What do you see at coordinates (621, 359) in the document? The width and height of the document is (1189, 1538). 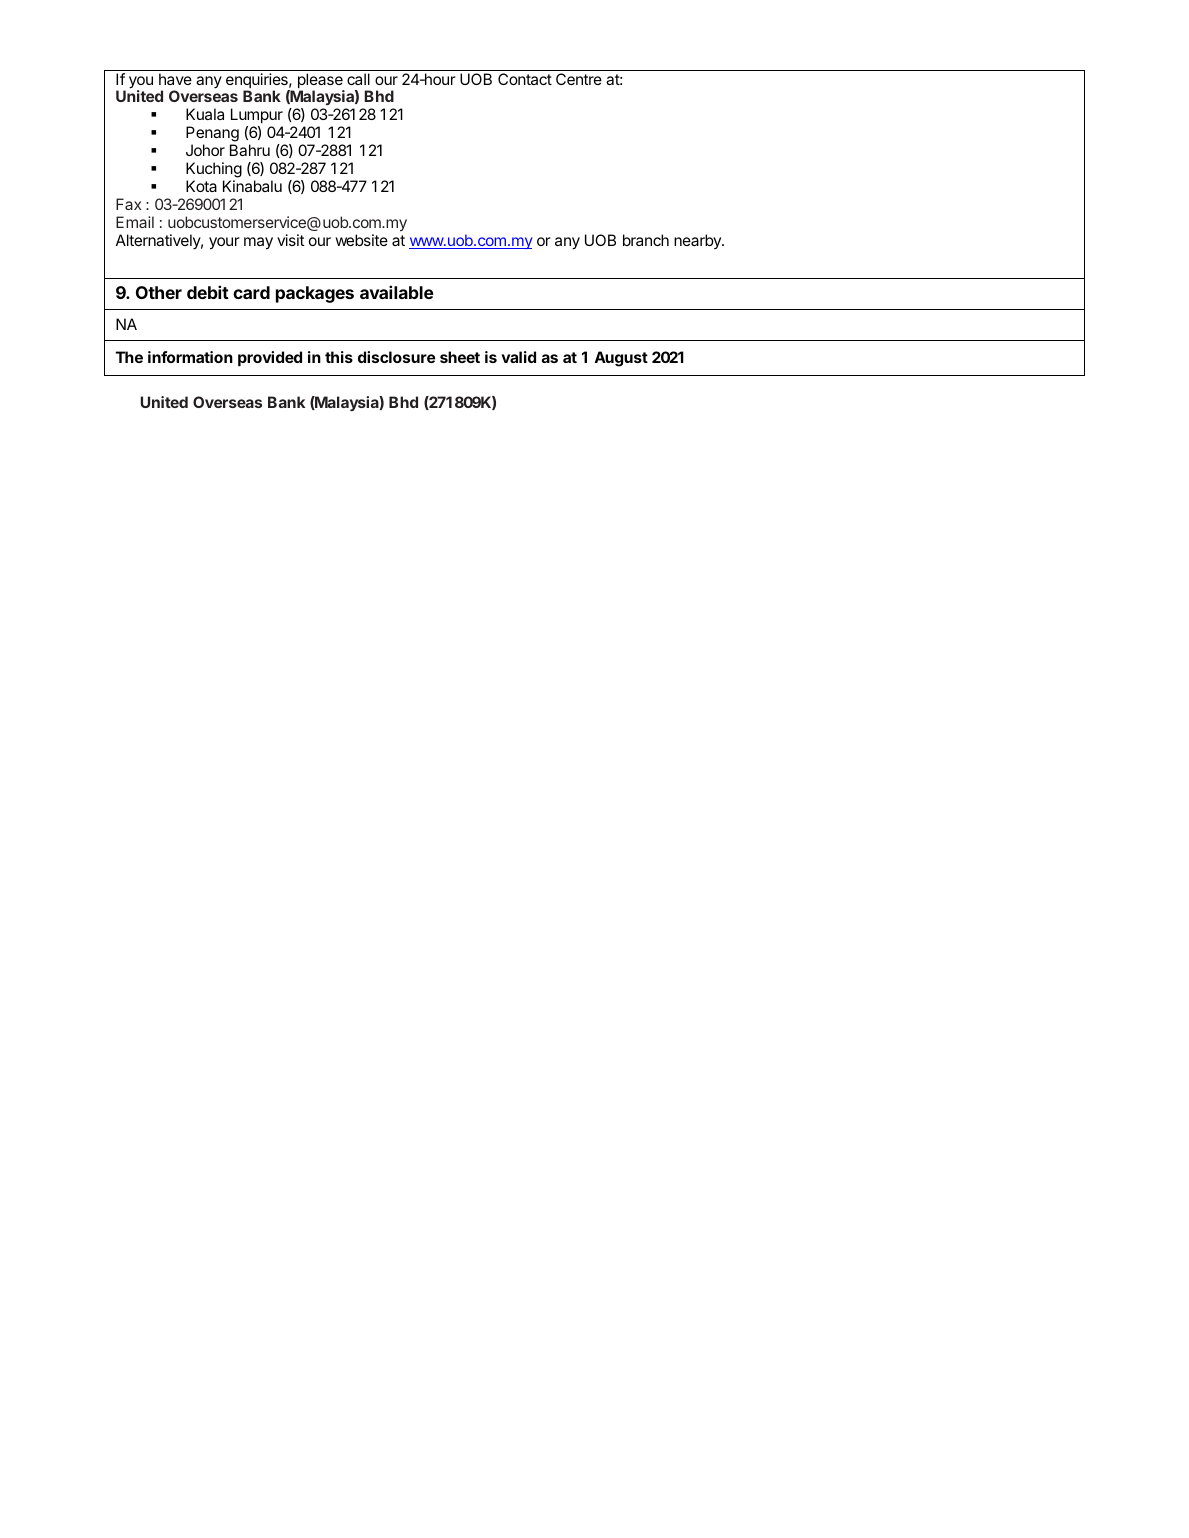 I see `August` at bounding box center [621, 359].
